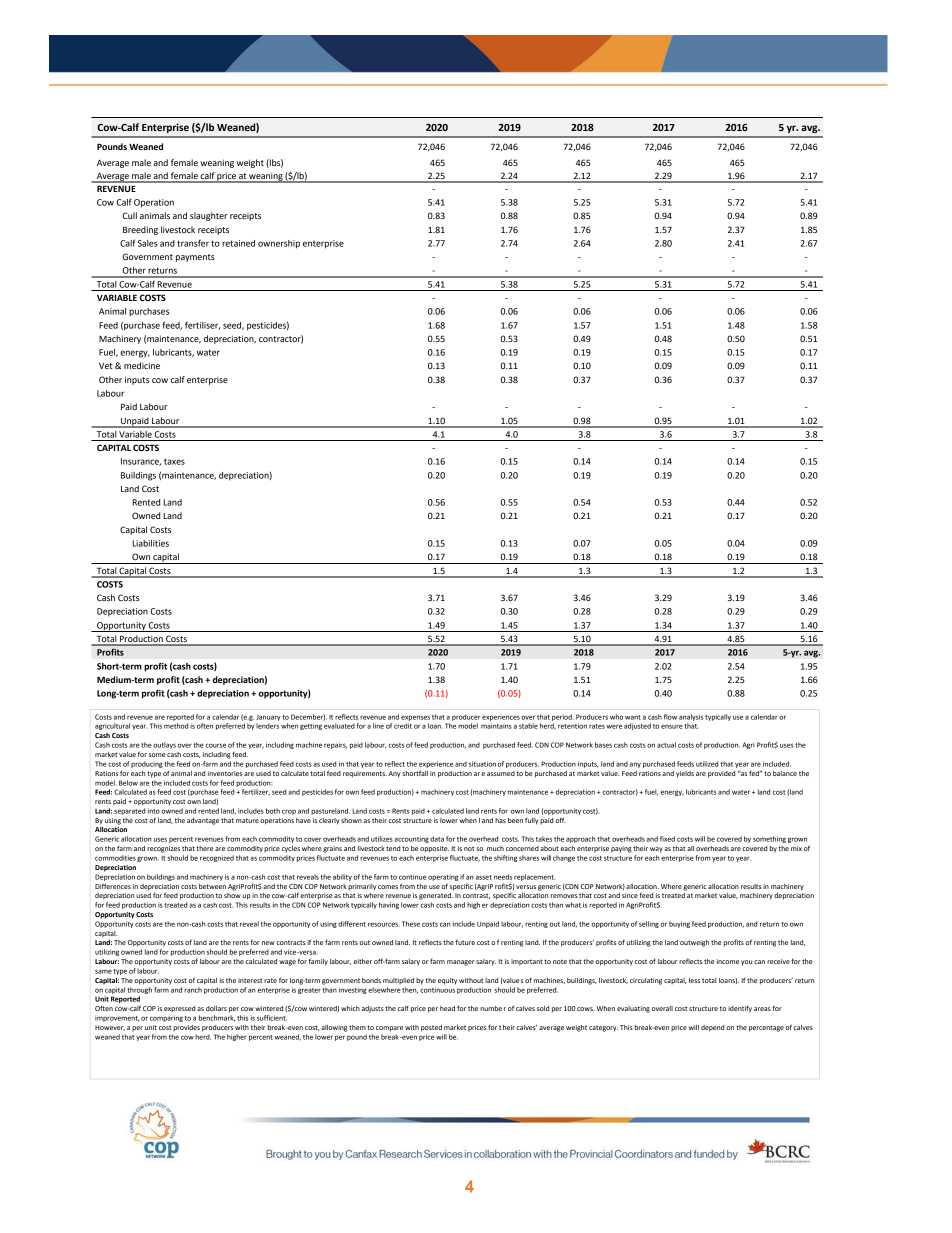  I want to click on transfer, so click(193, 243).
